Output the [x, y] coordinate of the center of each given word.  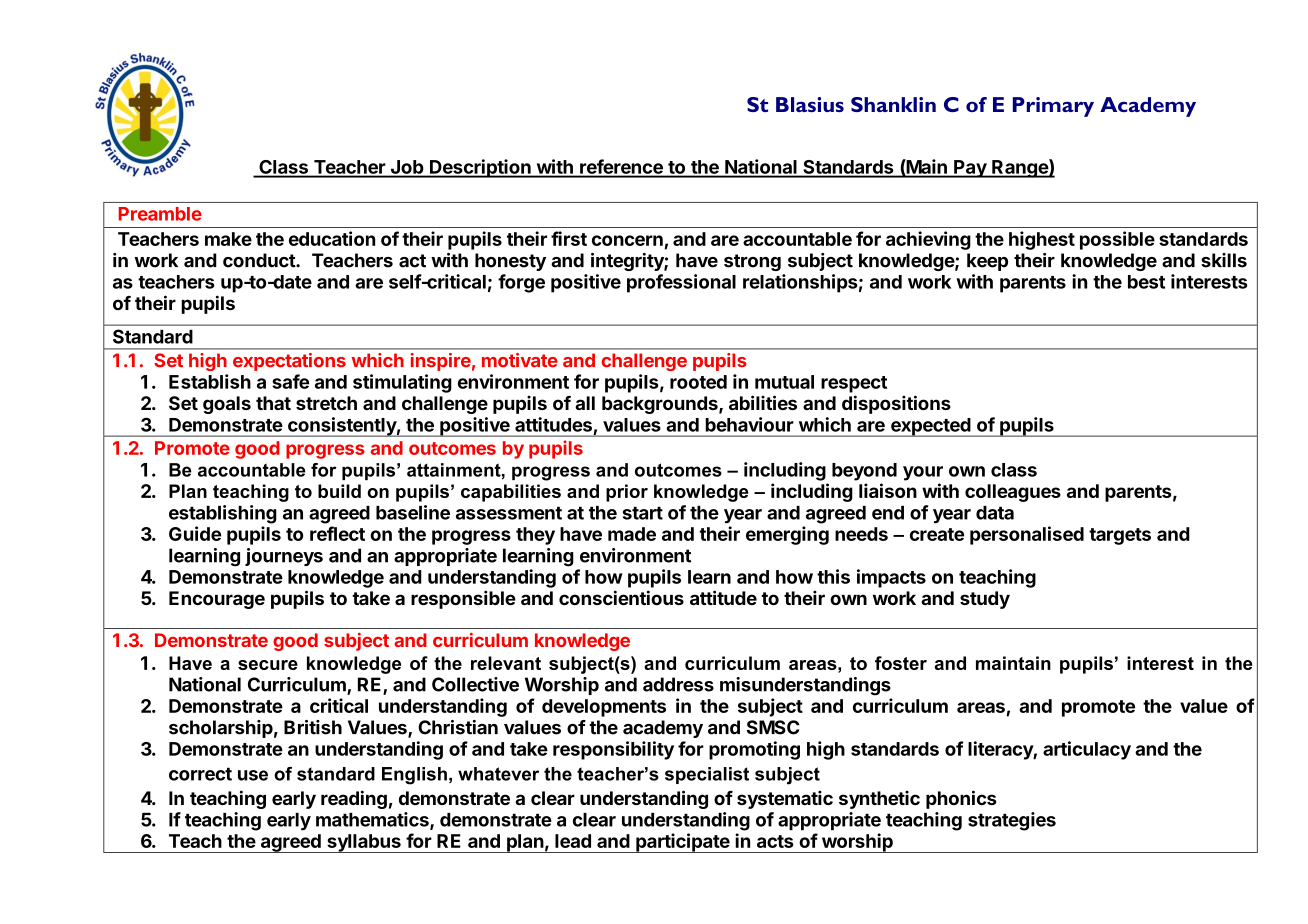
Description [480, 168]
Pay [970, 169]
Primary [1053, 107]
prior [627, 493]
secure [268, 665]
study [985, 600]
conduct [260, 260]
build [339, 491]
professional [681, 283]
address [678, 684]
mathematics [373, 820]
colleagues [1013, 493]
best [1146, 282]
